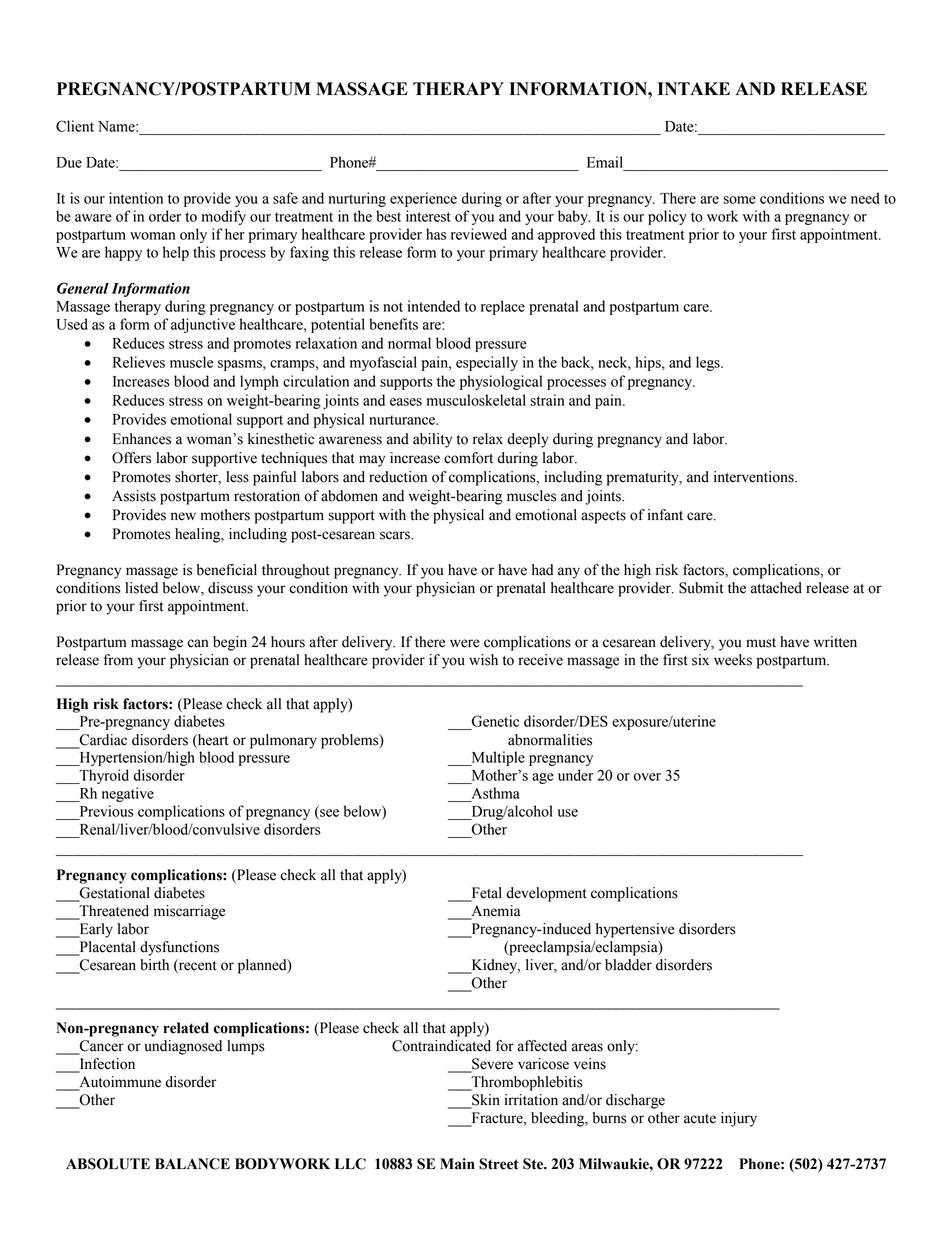  What do you see at coordinates (694, 88) in the screenshot?
I see `INTAKE` at bounding box center [694, 88].
